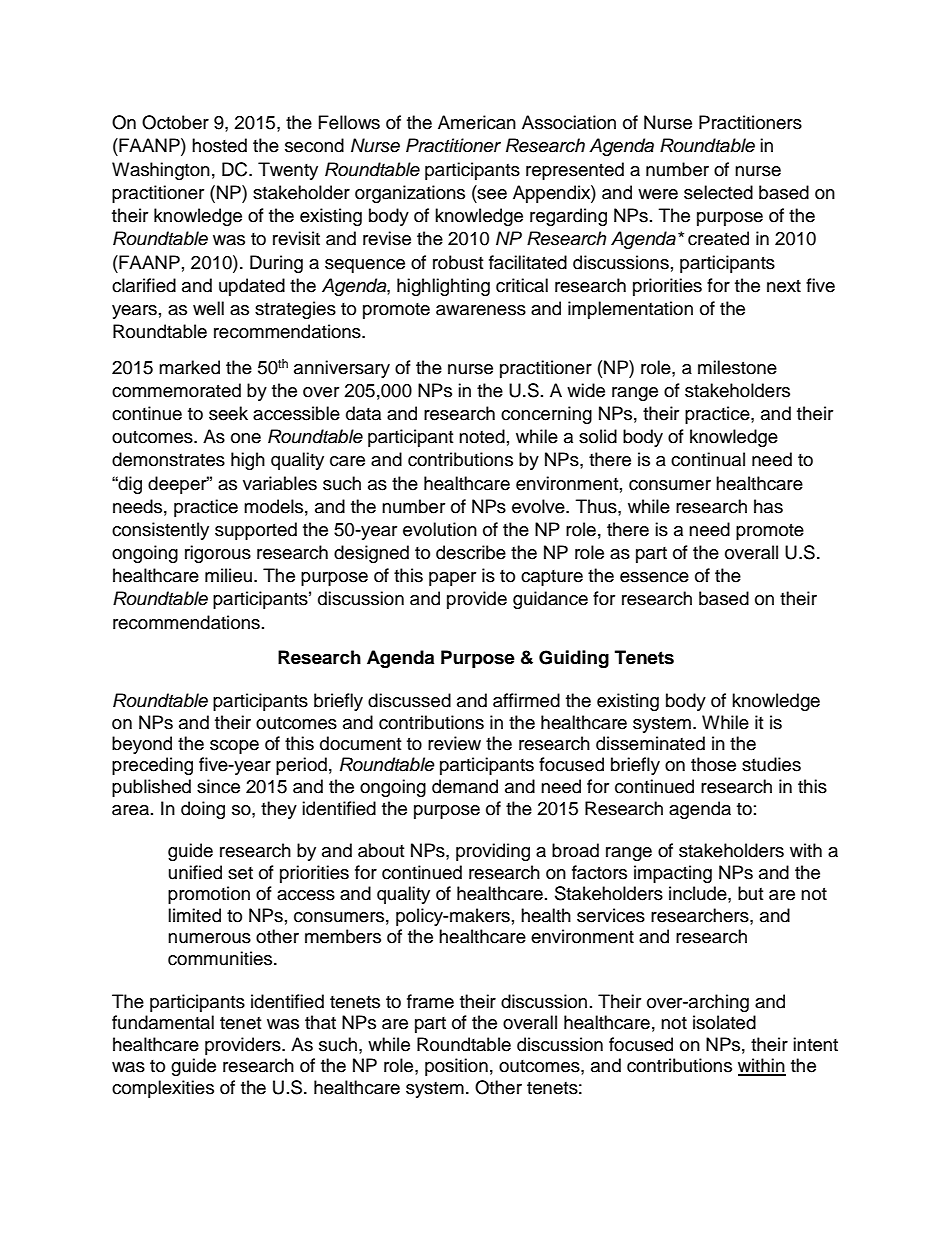 This screenshot has height=1233, width=952. I want to click on position, so click(456, 1067).
